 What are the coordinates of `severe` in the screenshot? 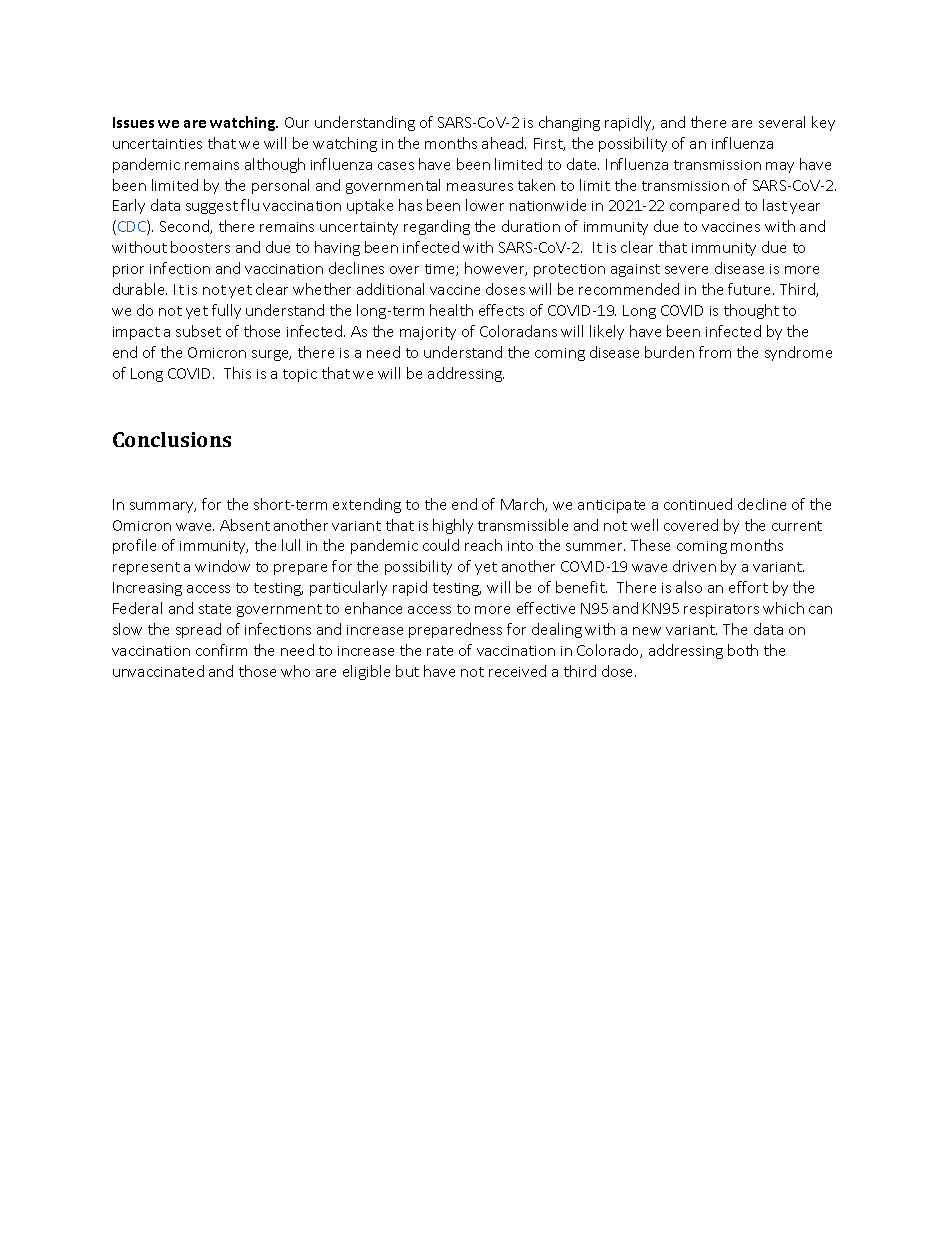 It's located at (686, 270).
